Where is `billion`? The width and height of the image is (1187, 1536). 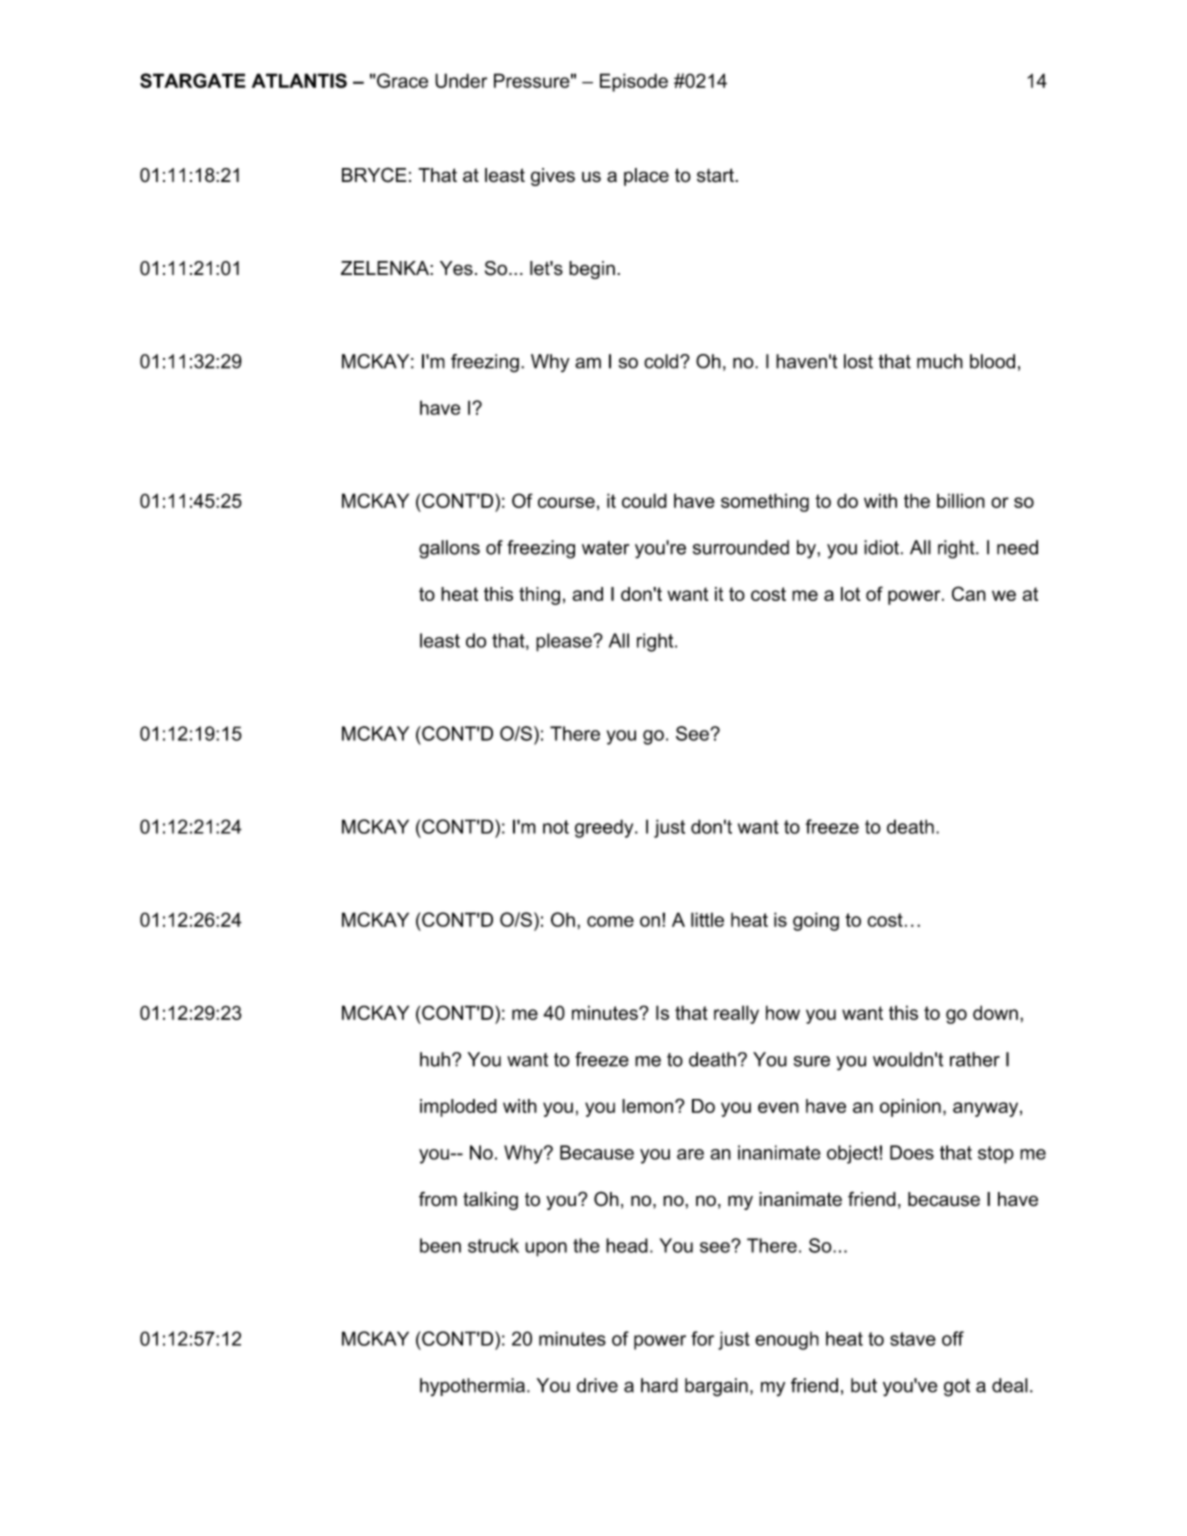 billion is located at coordinates (961, 500).
